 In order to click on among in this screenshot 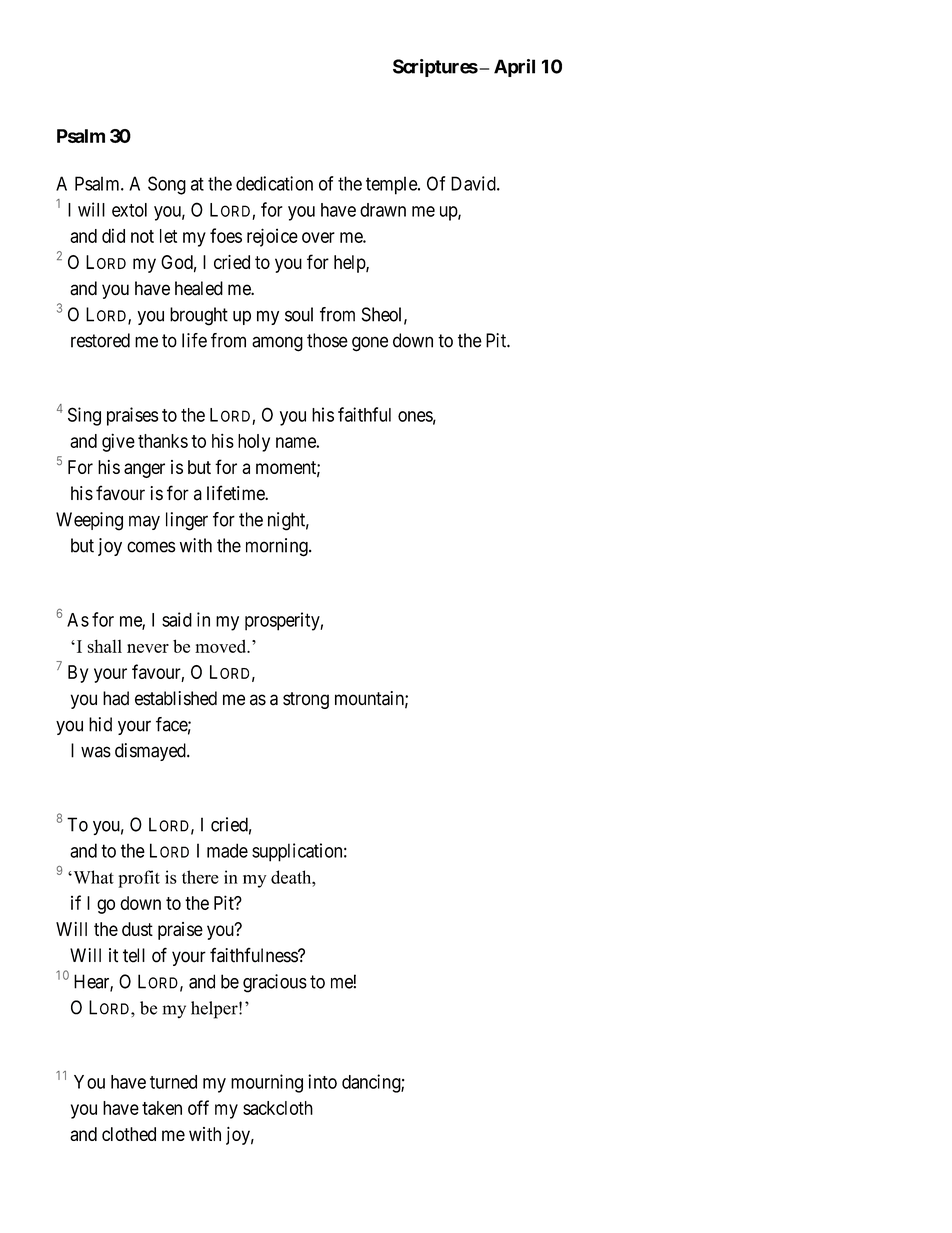, I will do `click(277, 344)`.
